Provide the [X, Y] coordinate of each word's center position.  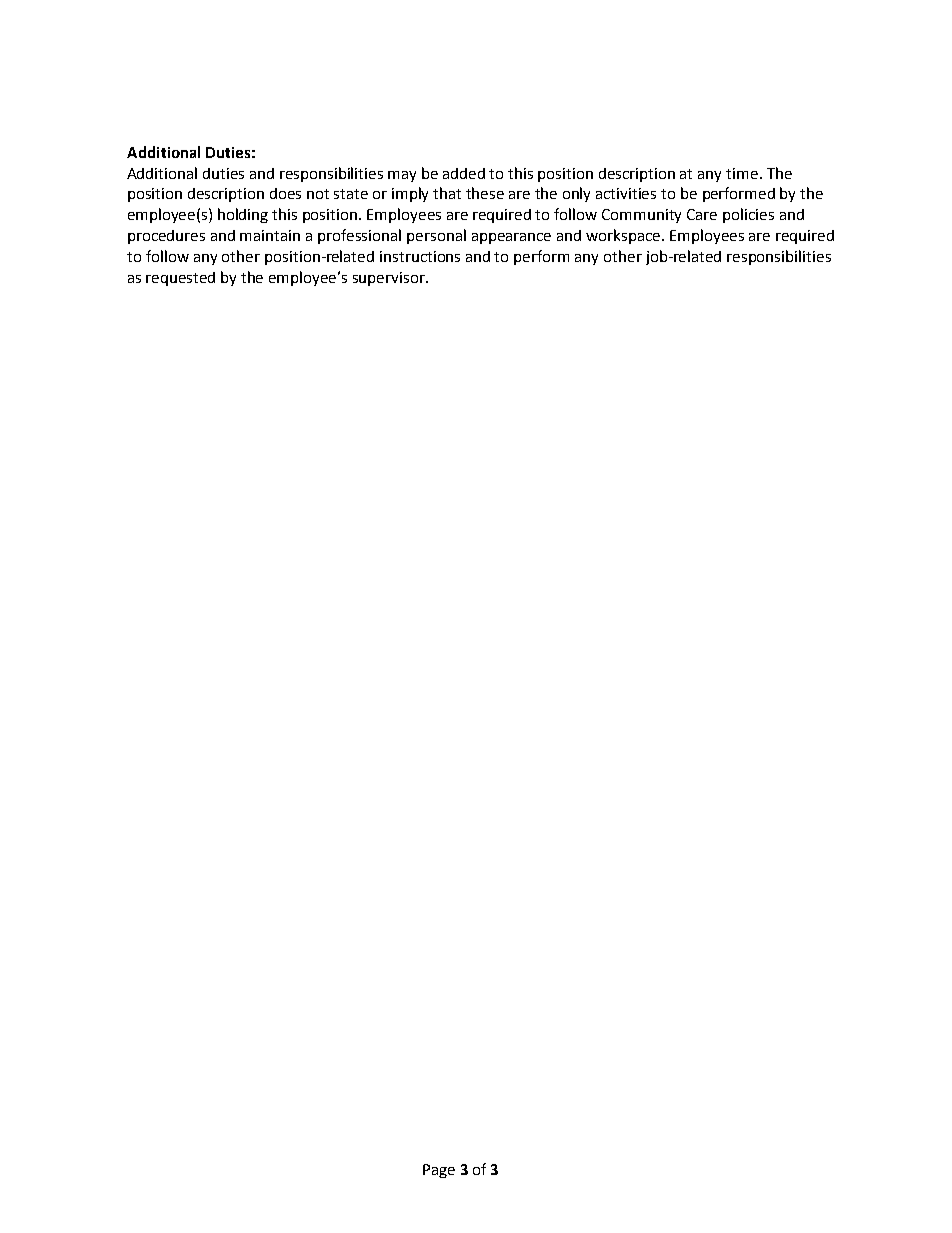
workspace [624, 236]
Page [439, 1171]
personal [436, 236]
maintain [270, 235]
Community [641, 216]
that [447, 193]
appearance [511, 238]
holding [243, 215]
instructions [420, 256]
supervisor [390, 279]
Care [702, 214]
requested [180, 279]
